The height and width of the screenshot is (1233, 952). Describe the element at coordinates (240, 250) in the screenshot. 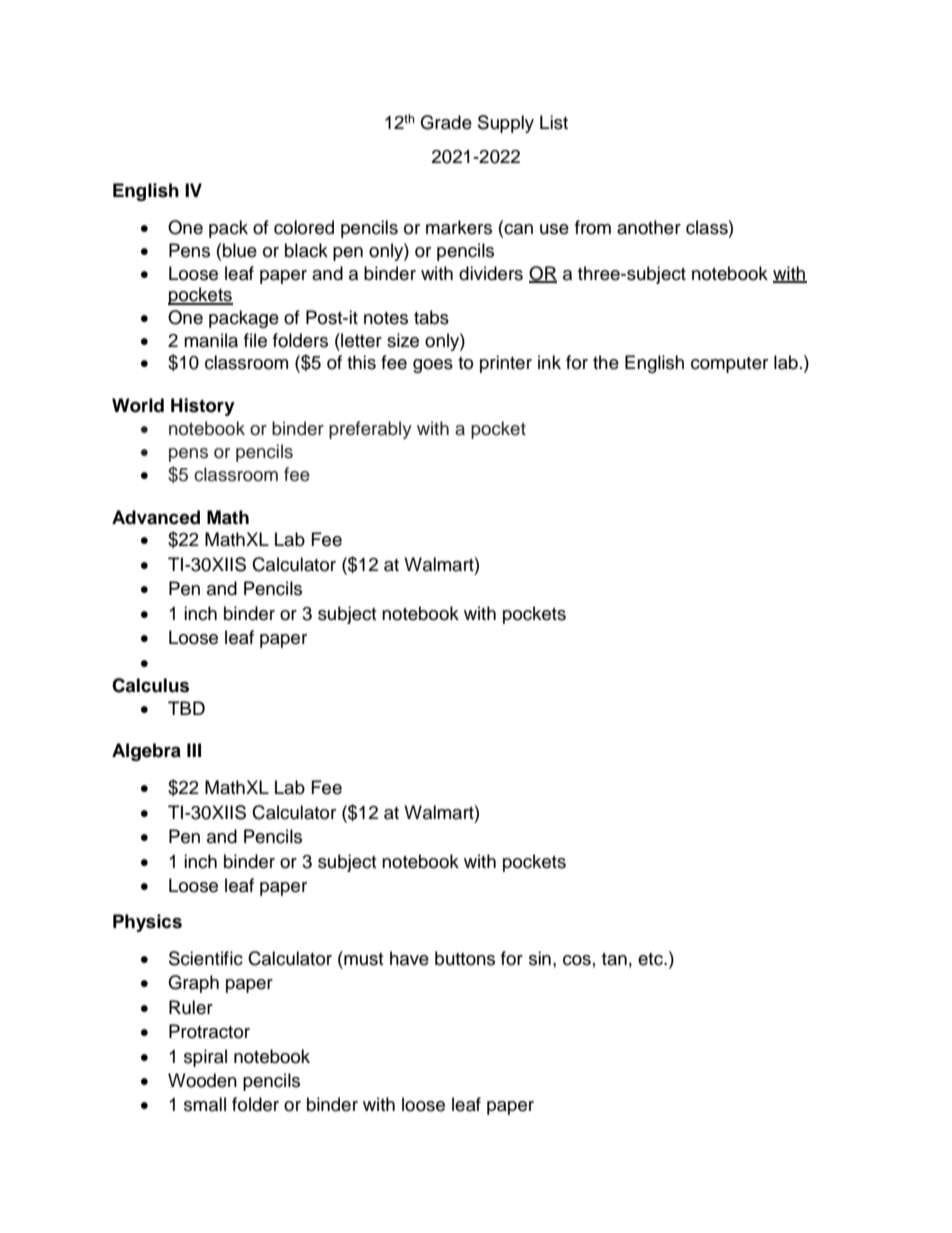

I see `blue` at that location.
